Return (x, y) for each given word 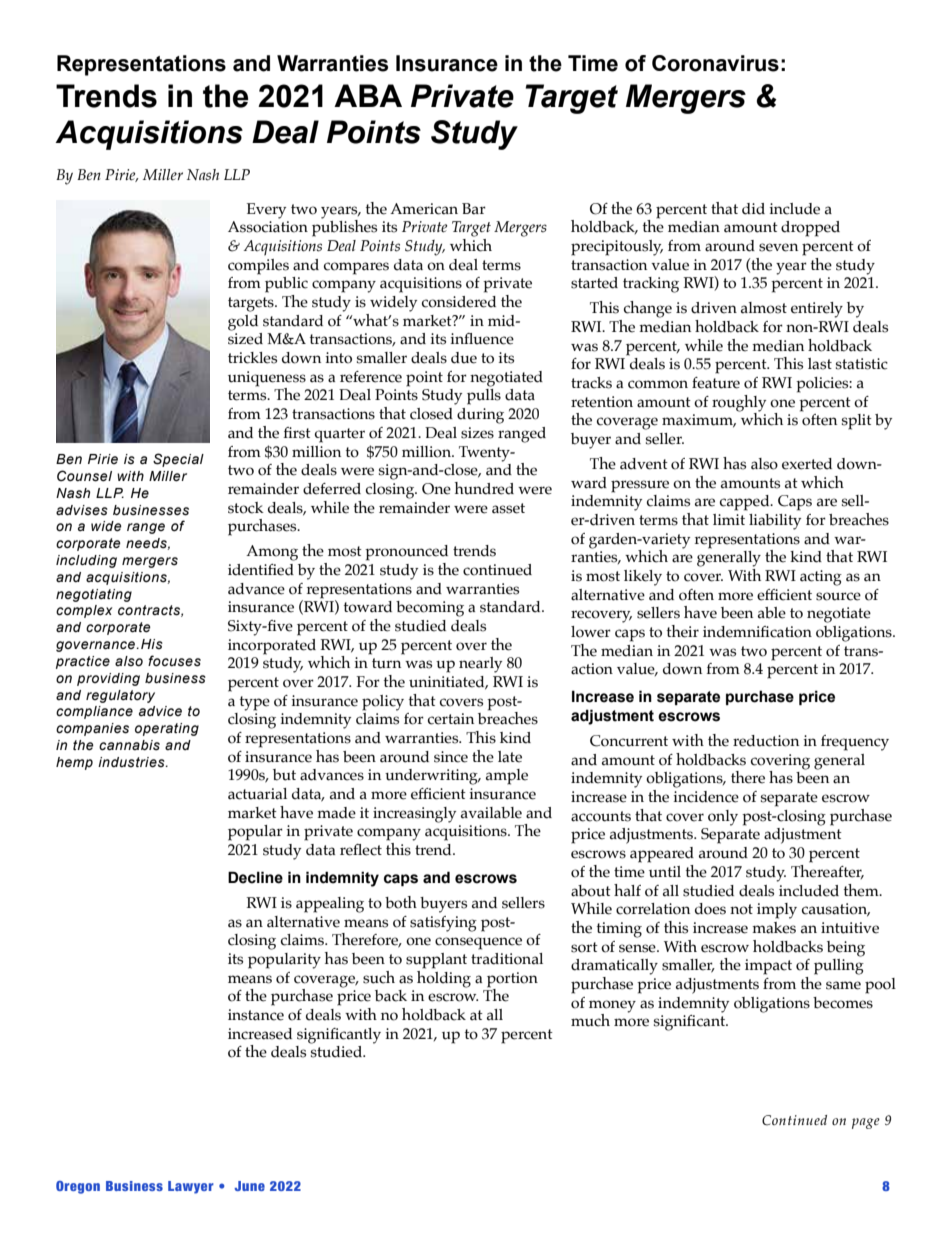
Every (266, 211)
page (866, 1123)
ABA (368, 95)
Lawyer (191, 1187)
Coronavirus (715, 63)
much (590, 1020)
